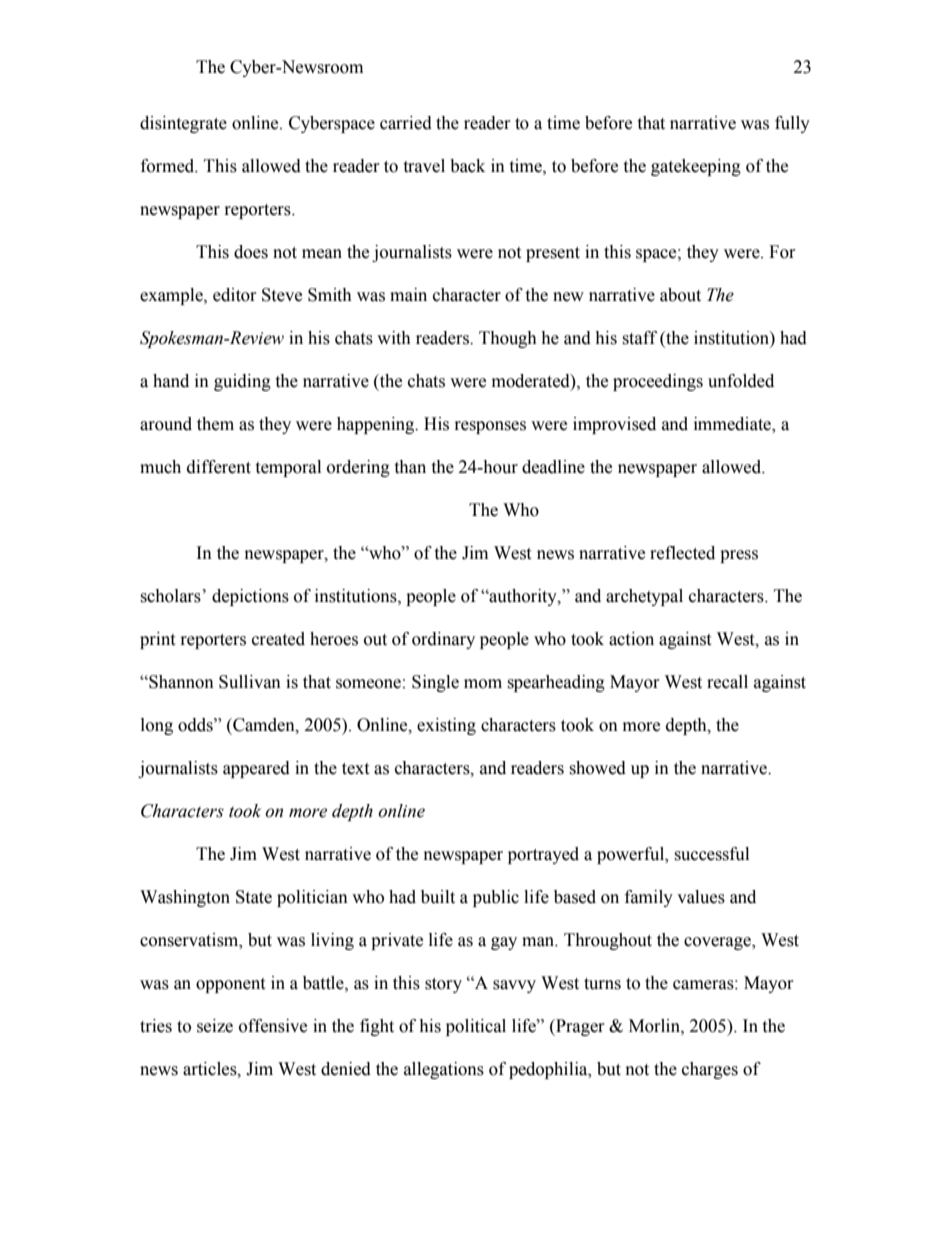 The width and height of the screenshot is (952, 1233). What do you see at coordinates (739, 556) in the screenshot?
I see `press` at bounding box center [739, 556].
